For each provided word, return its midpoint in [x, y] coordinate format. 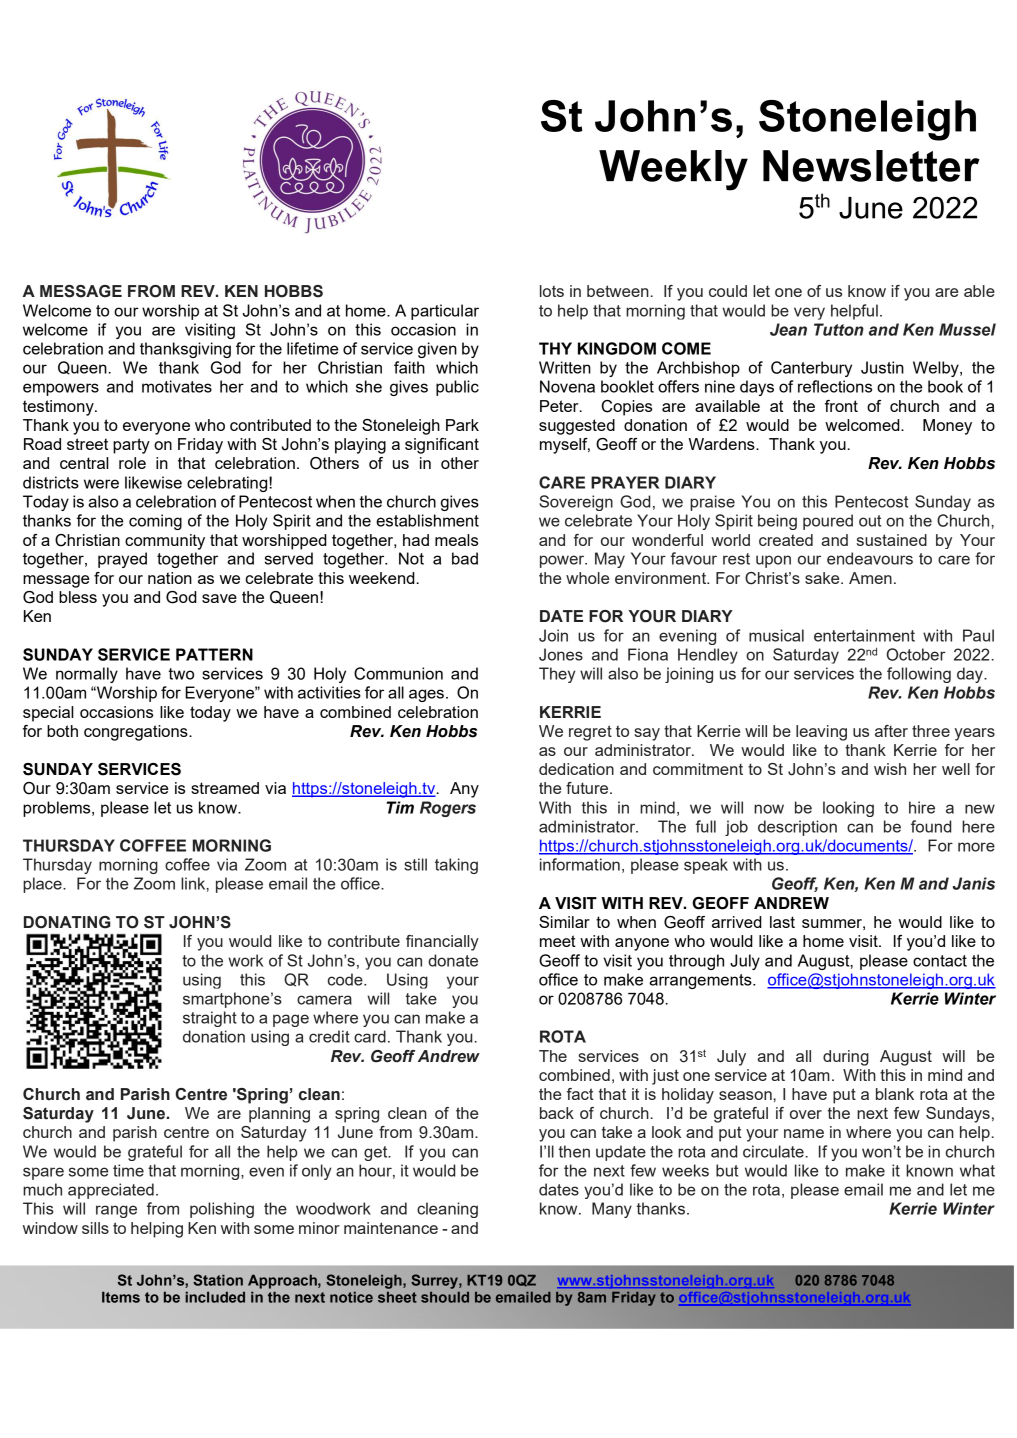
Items [121, 1297]
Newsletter [871, 166]
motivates [177, 386]
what [977, 1170]
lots [552, 291]
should [445, 1297]
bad [465, 558]
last [782, 922]
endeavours [870, 558]
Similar [564, 922]
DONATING [67, 922]
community [165, 542]
